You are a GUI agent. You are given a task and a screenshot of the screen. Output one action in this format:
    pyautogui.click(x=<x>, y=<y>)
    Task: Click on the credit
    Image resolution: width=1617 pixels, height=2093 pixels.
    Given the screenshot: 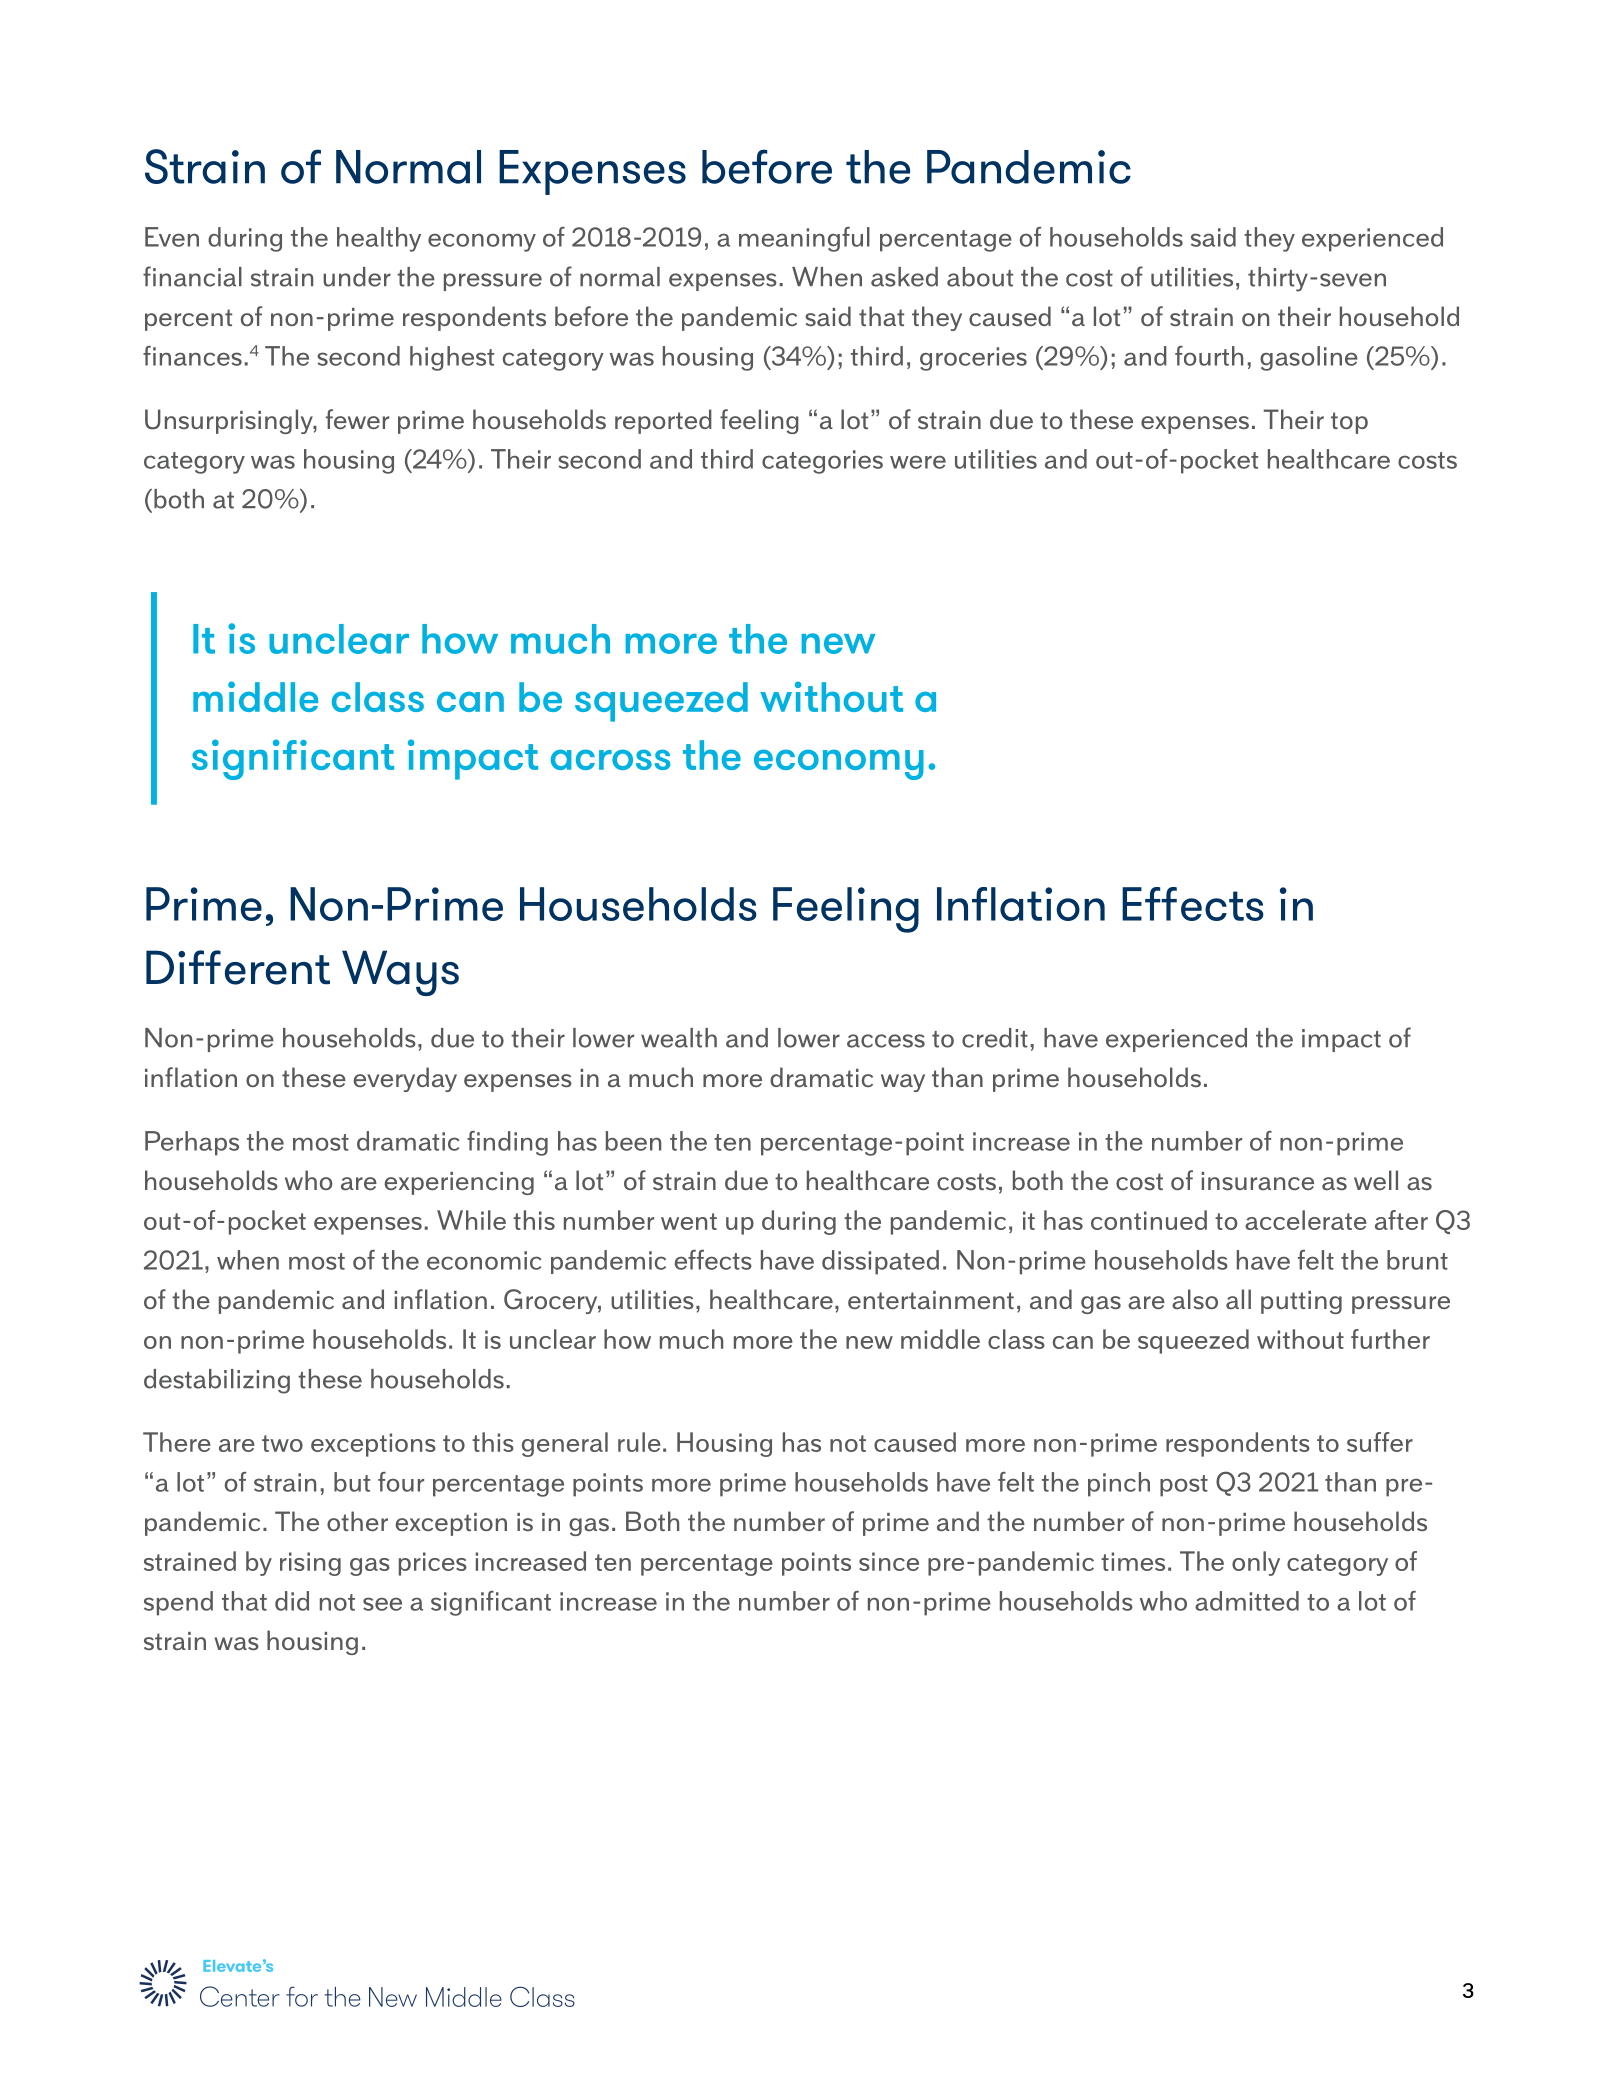 What is the action you would take?
    pyautogui.click(x=995, y=1038)
